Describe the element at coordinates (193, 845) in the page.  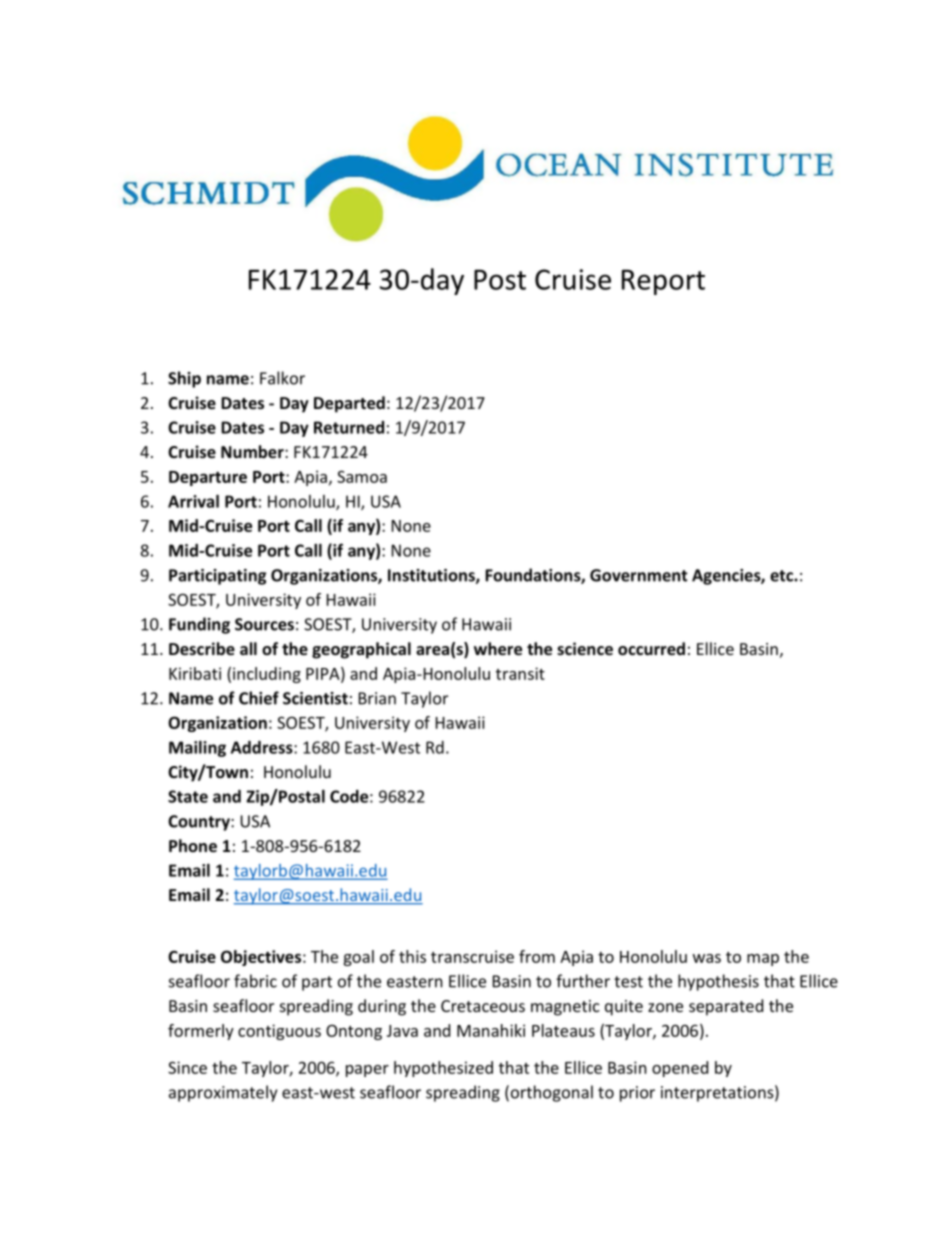
I see `Phone` at that location.
